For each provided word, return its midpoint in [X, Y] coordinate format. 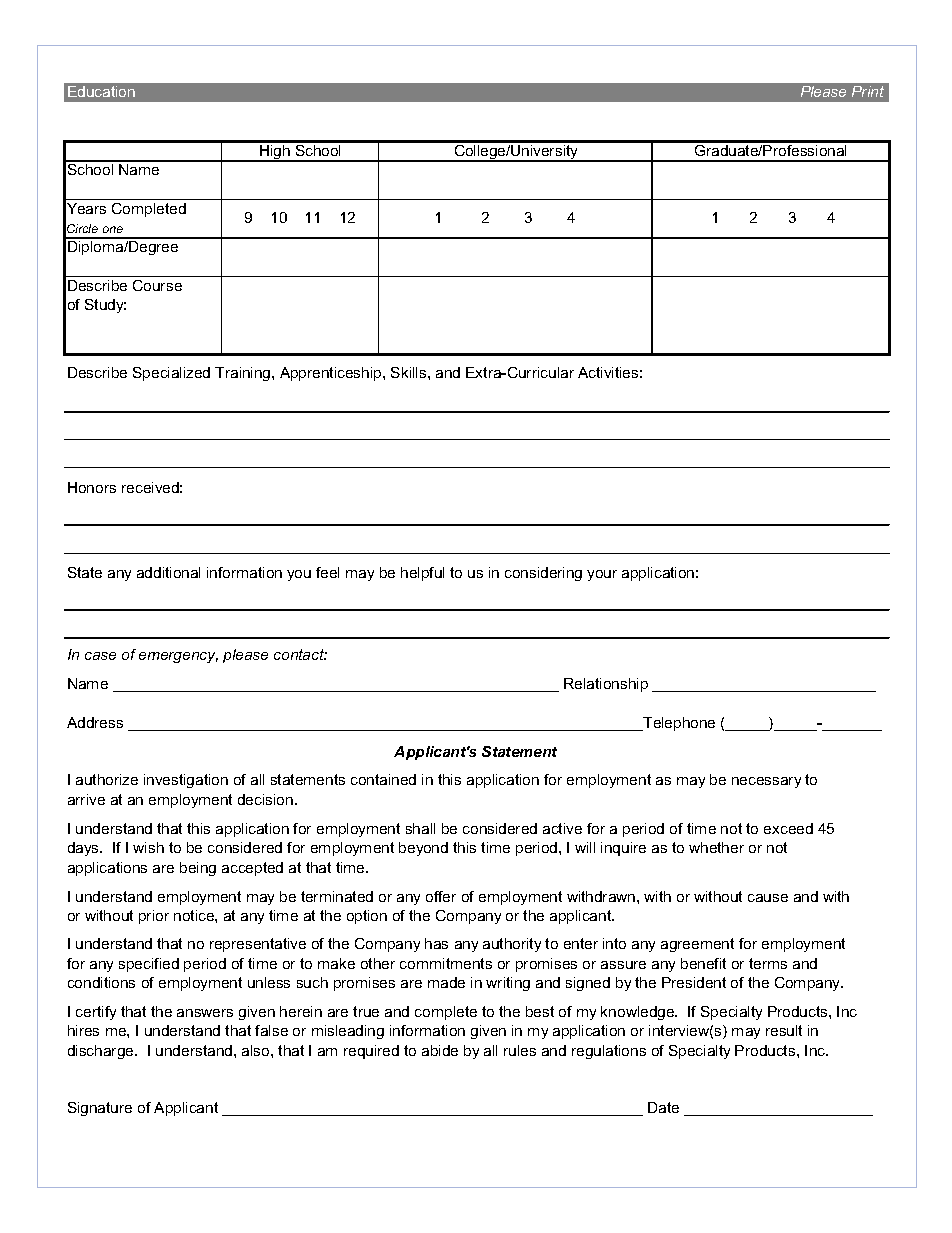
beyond [423, 849]
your [602, 575]
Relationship [606, 685]
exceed [788, 828]
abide [440, 1050]
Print [868, 91]
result [784, 1030]
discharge [102, 1052]
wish [148, 847]
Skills [410, 372]
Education [101, 91]
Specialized [171, 374]
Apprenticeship [332, 374]
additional [168, 572]
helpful [422, 574]
